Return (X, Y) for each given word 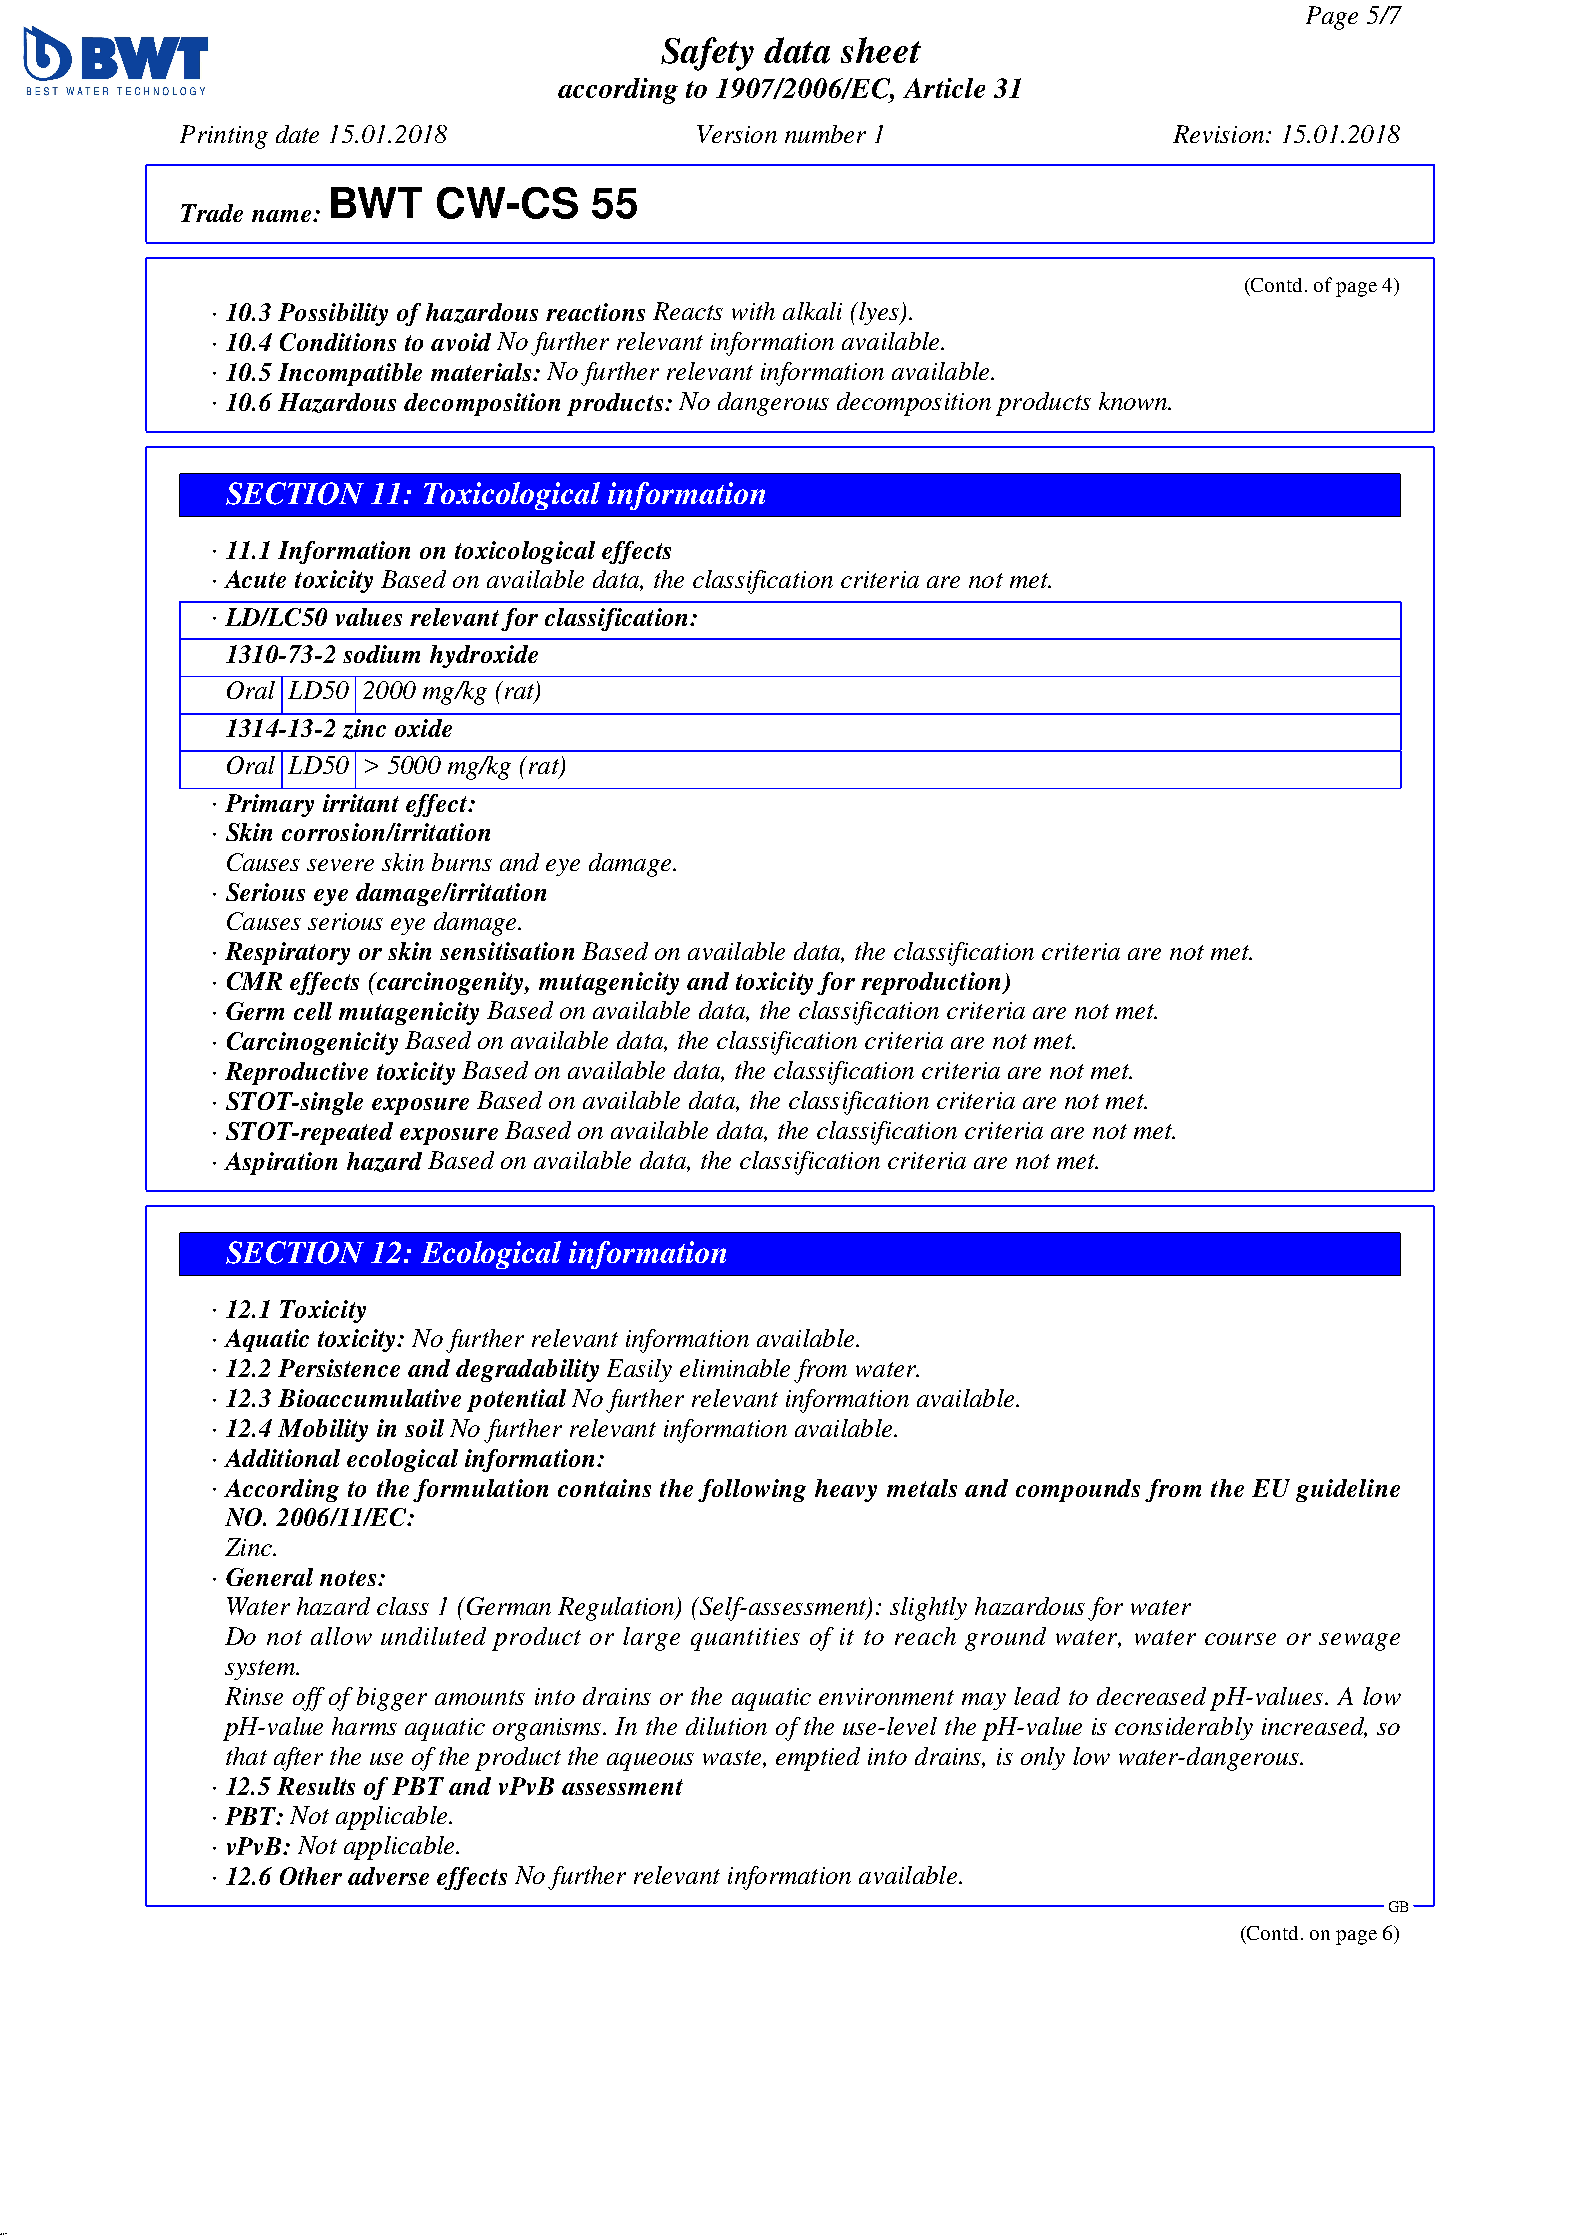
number (825, 134)
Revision (1220, 134)
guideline (1348, 1490)
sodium (381, 654)
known (1134, 401)
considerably (1184, 1728)
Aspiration (280, 1163)
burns (462, 862)
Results (316, 1786)
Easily (639, 1370)
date (297, 134)
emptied (818, 1759)
